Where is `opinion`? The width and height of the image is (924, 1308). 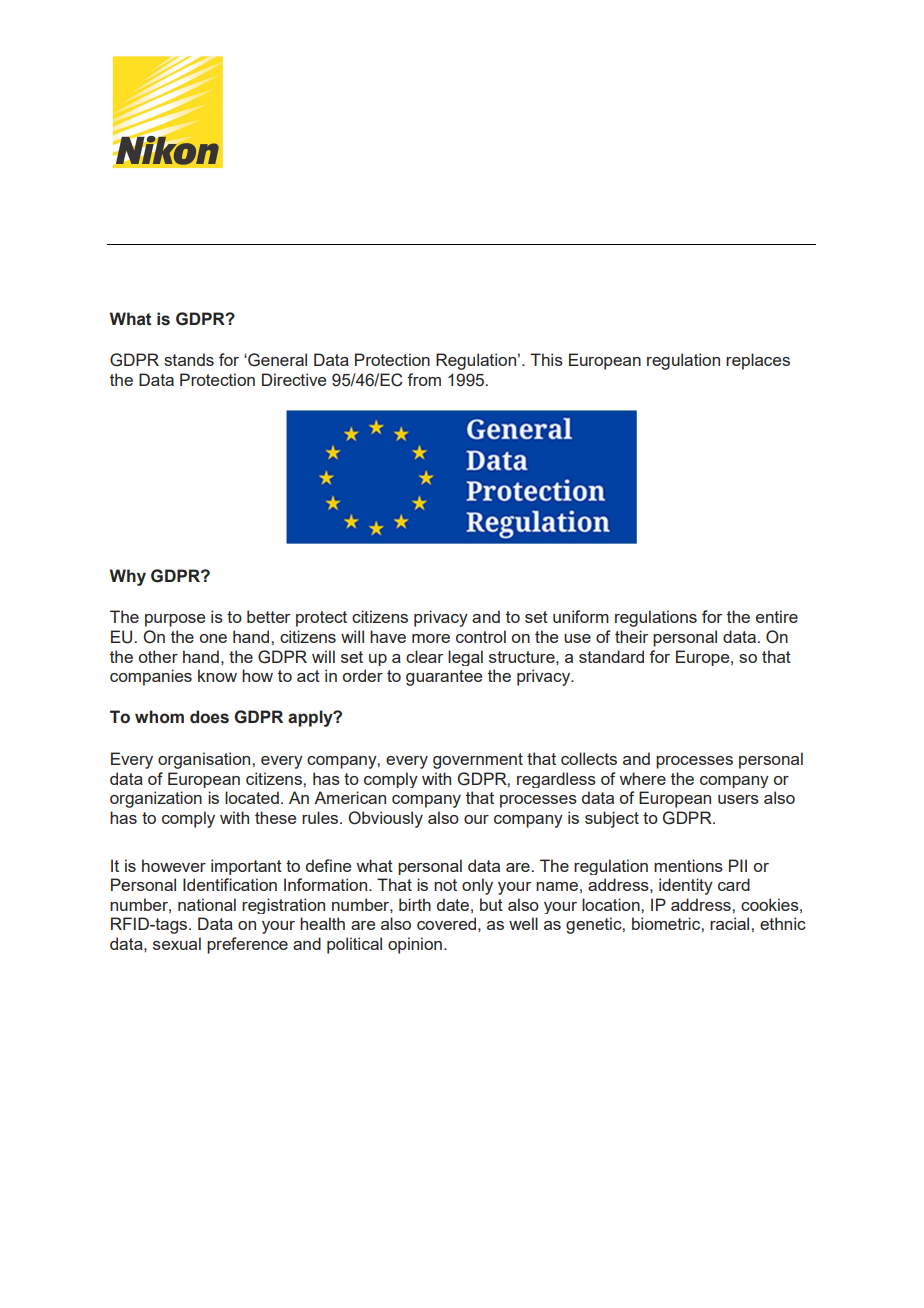
opinion is located at coordinates (415, 945).
